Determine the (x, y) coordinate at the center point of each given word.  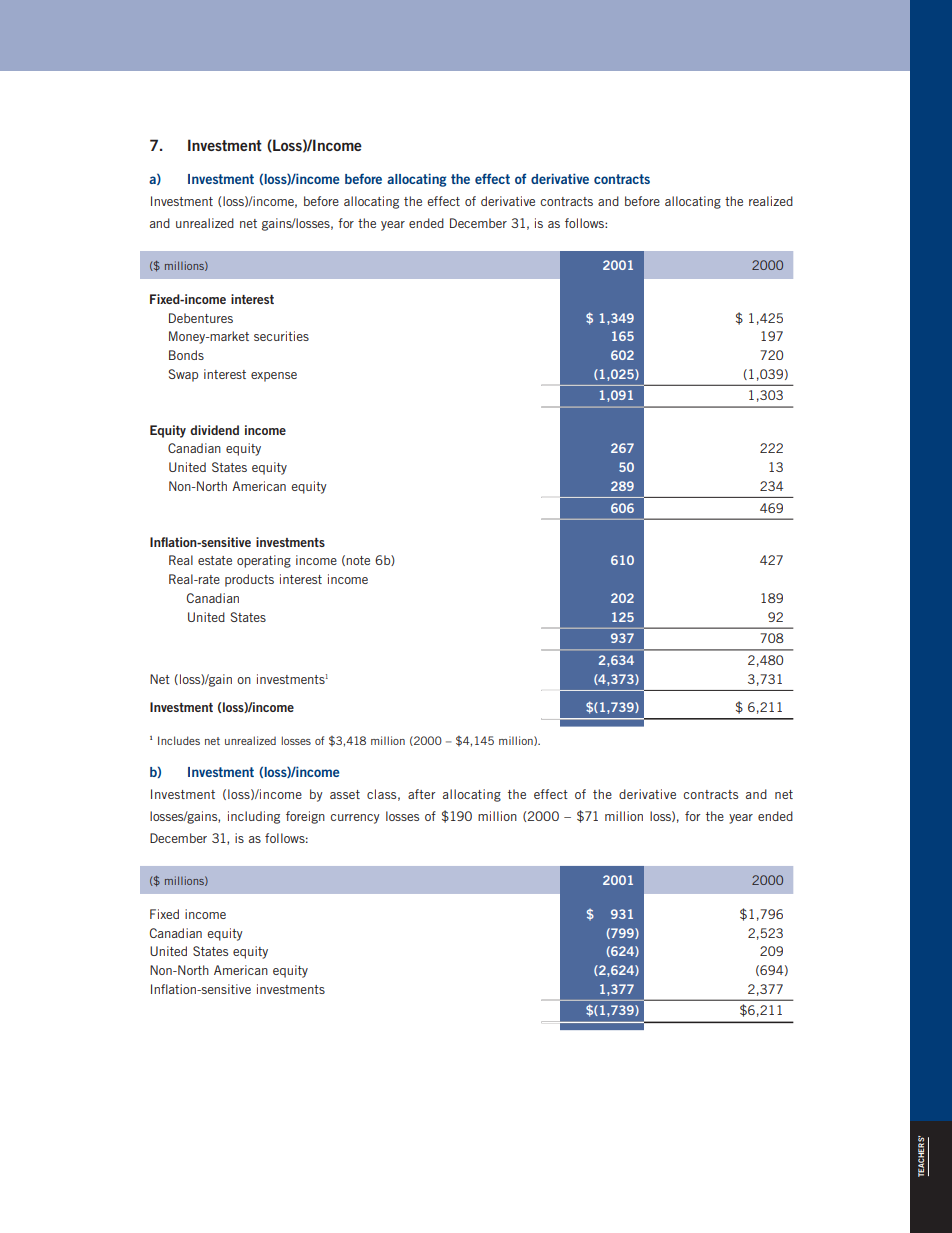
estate (215, 560)
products (249, 580)
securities (281, 336)
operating (264, 561)
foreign (305, 817)
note (358, 560)
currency (355, 819)
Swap (183, 375)
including (254, 817)
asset (345, 794)
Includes (179, 740)
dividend (214, 430)
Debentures (201, 318)
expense (274, 377)
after (422, 794)
